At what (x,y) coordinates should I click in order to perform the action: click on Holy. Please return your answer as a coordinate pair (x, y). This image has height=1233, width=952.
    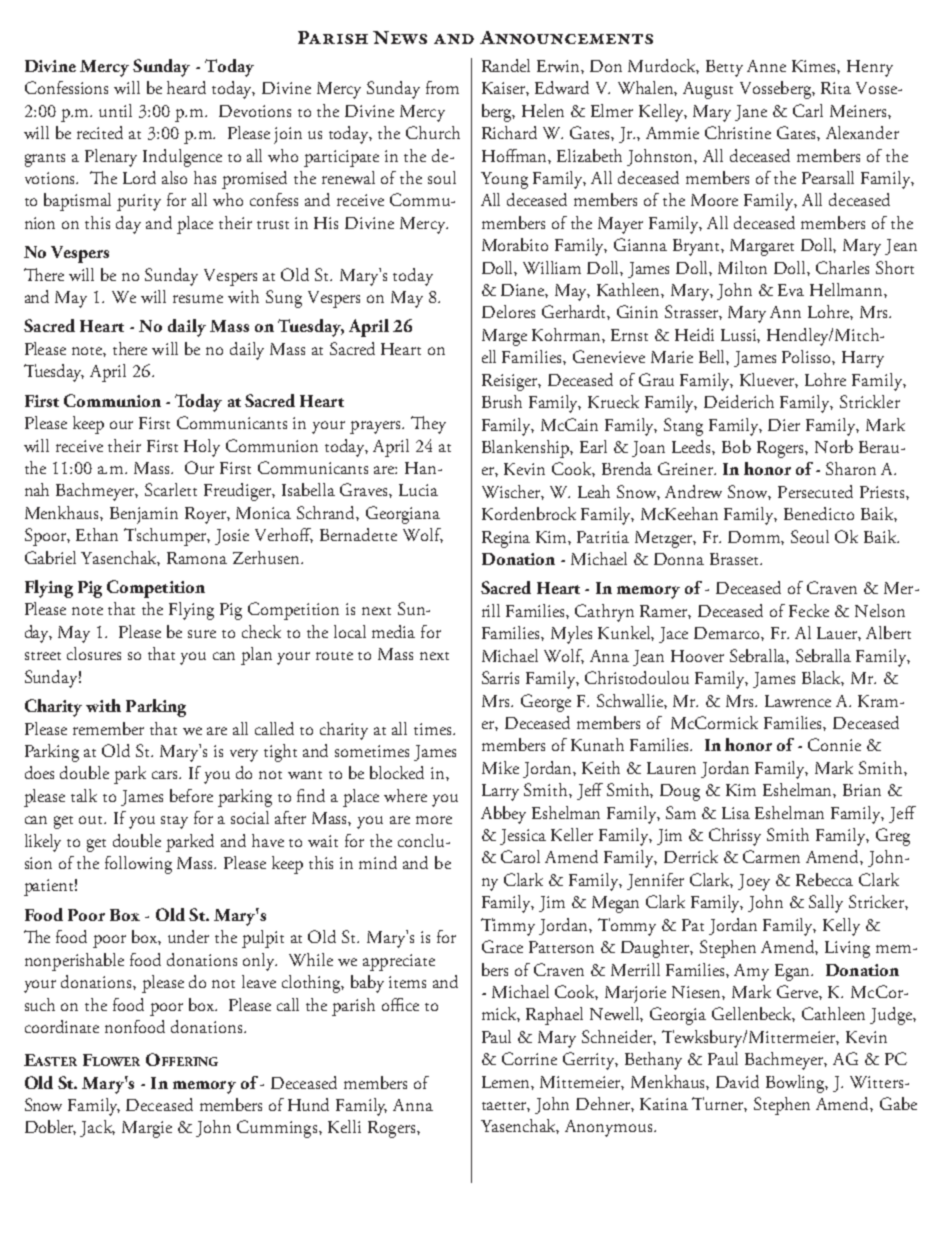
    Looking at the image, I should click on (202, 448).
